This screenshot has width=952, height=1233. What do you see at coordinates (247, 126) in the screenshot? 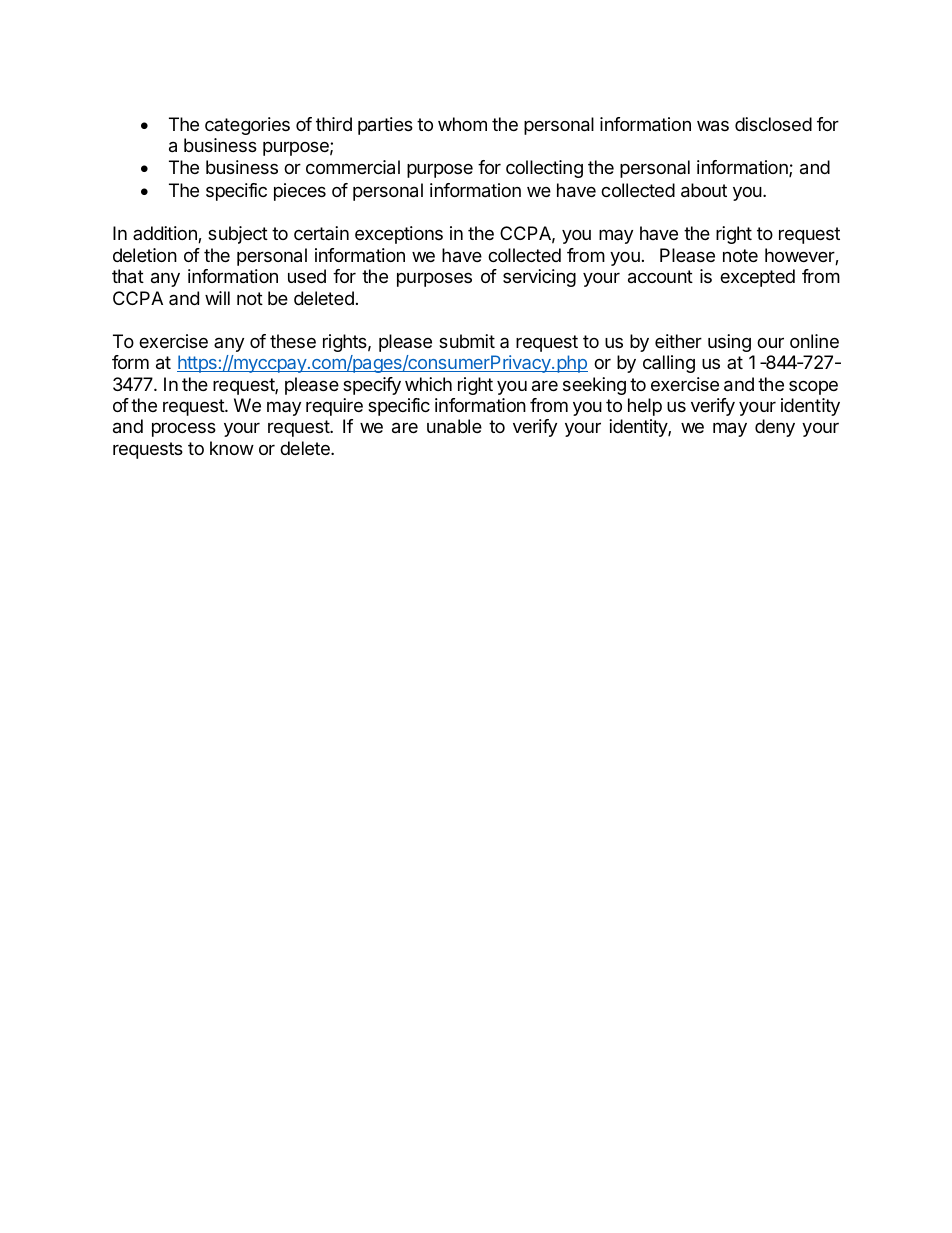
I see `categories` at bounding box center [247, 126].
